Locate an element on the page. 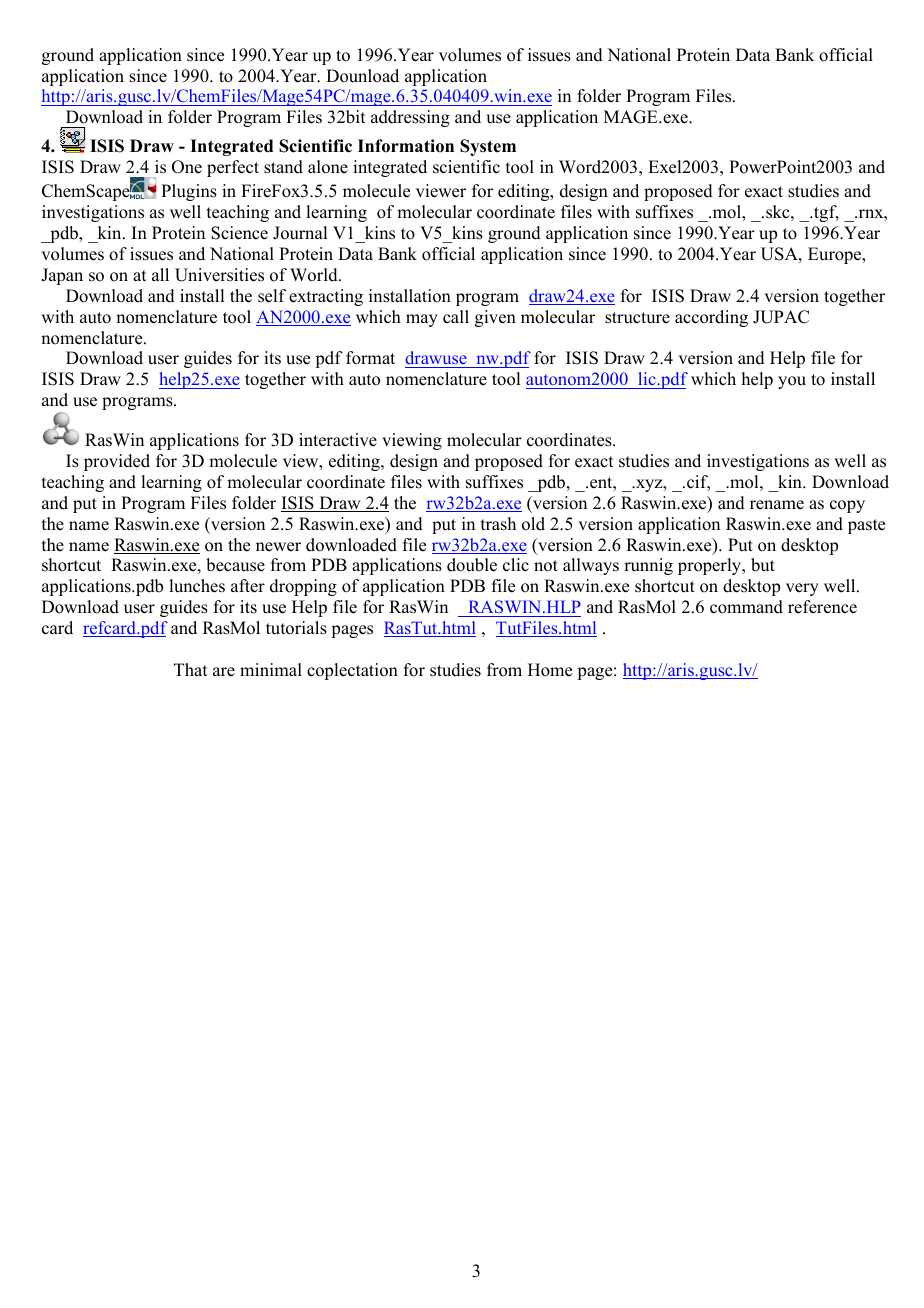  according is located at coordinates (711, 318).
